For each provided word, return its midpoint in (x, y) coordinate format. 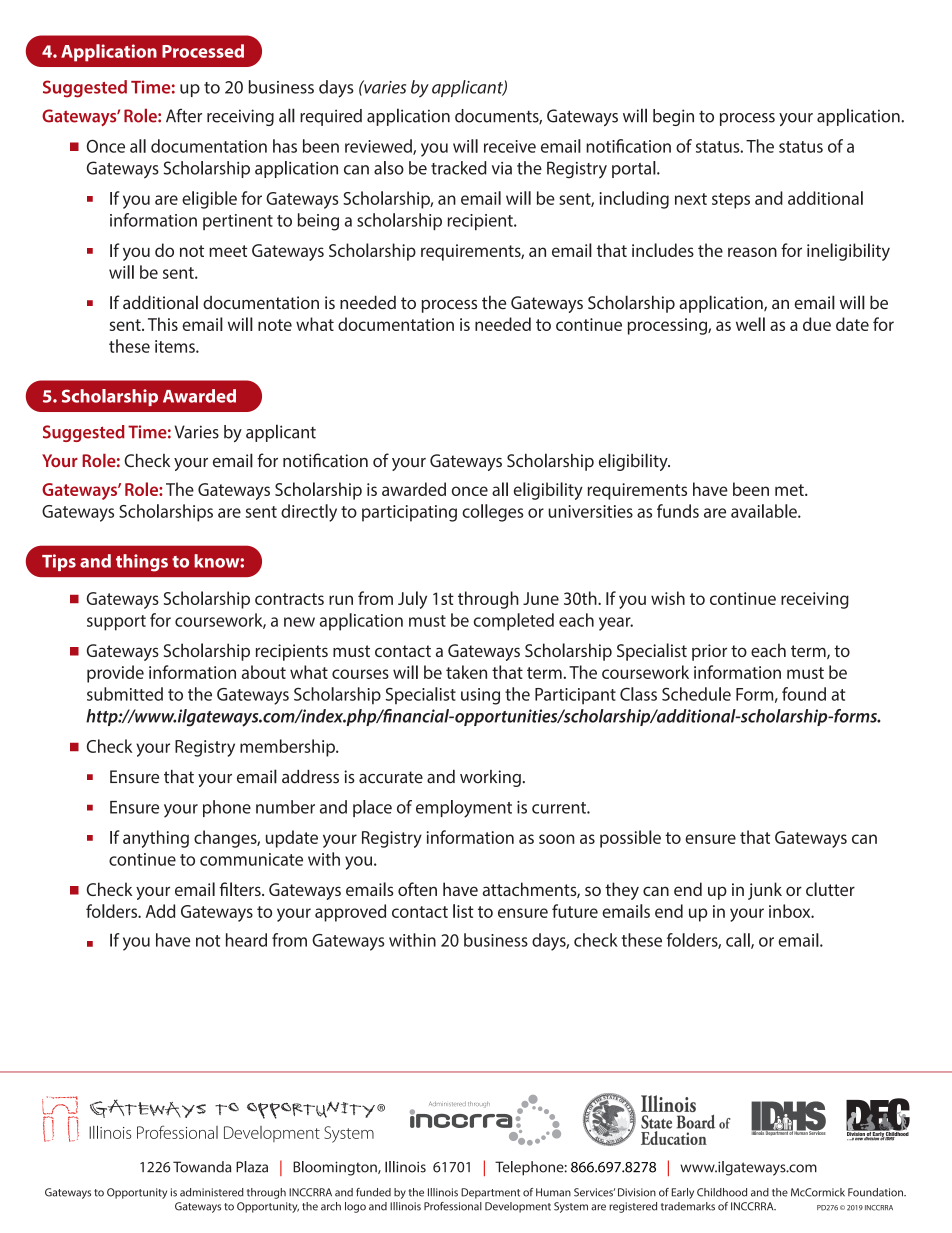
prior (709, 652)
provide (115, 674)
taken (466, 672)
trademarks (688, 1206)
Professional (453, 1206)
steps (731, 201)
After (184, 115)
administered (212, 1192)
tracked (459, 168)
